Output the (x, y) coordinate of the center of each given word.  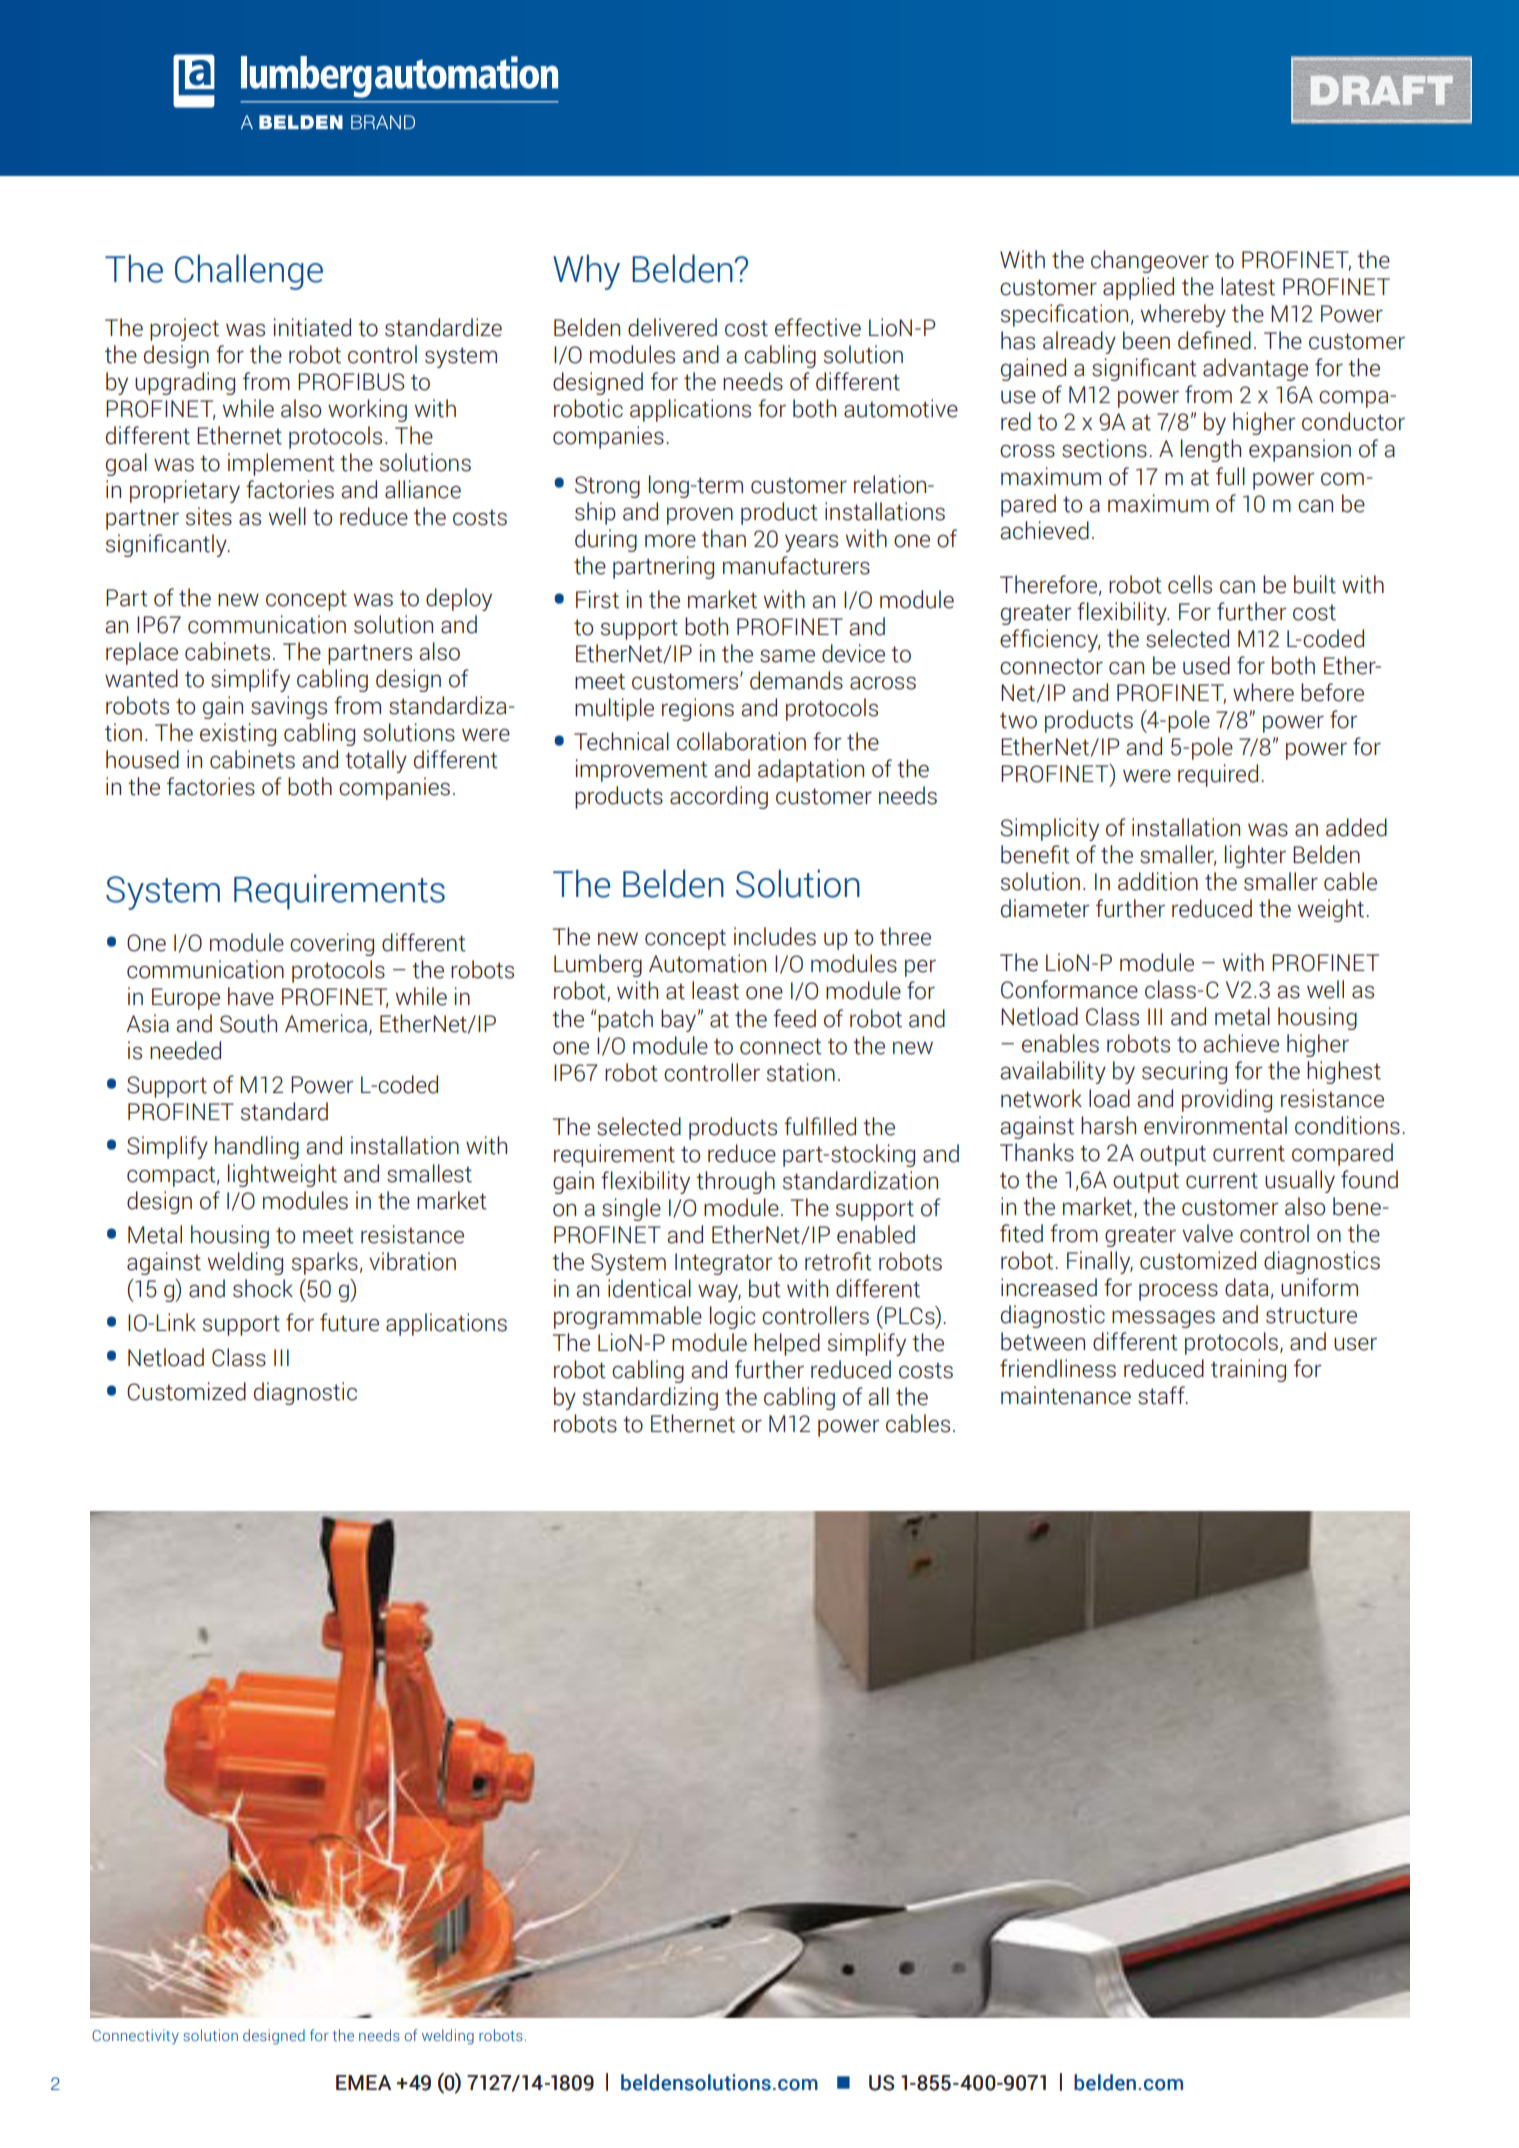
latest (1248, 286)
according (719, 797)
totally (376, 761)
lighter (1255, 856)
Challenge (249, 272)
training (1248, 1370)
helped (787, 1344)
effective (818, 327)
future (349, 1322)
